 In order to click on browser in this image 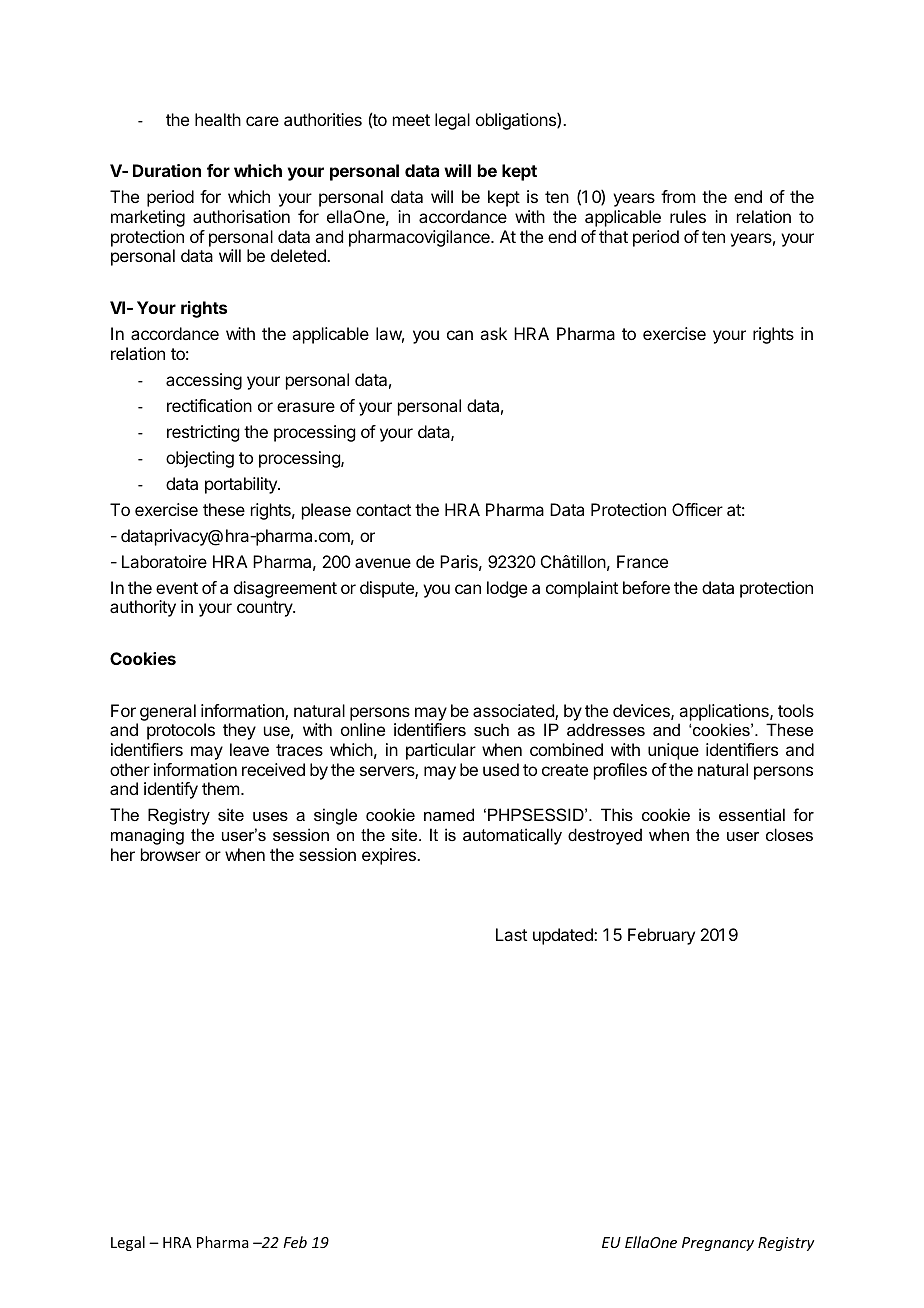, I will do `click(171, 854)`.
